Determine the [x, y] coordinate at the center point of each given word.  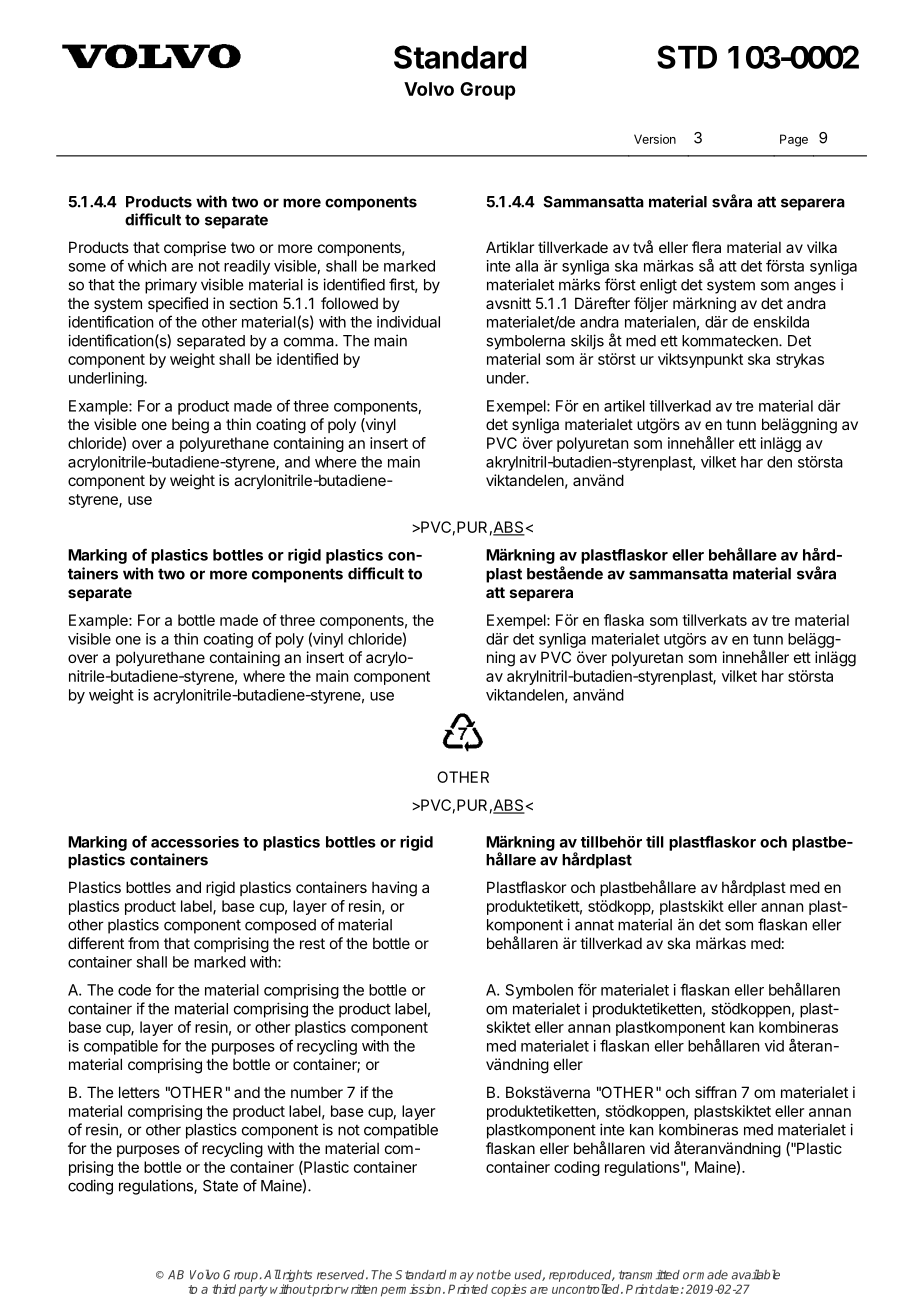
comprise [195, 248]
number [317, 1092]
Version [655, 139]
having [394, 889]
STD [687, 57]
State [220, 1186]
